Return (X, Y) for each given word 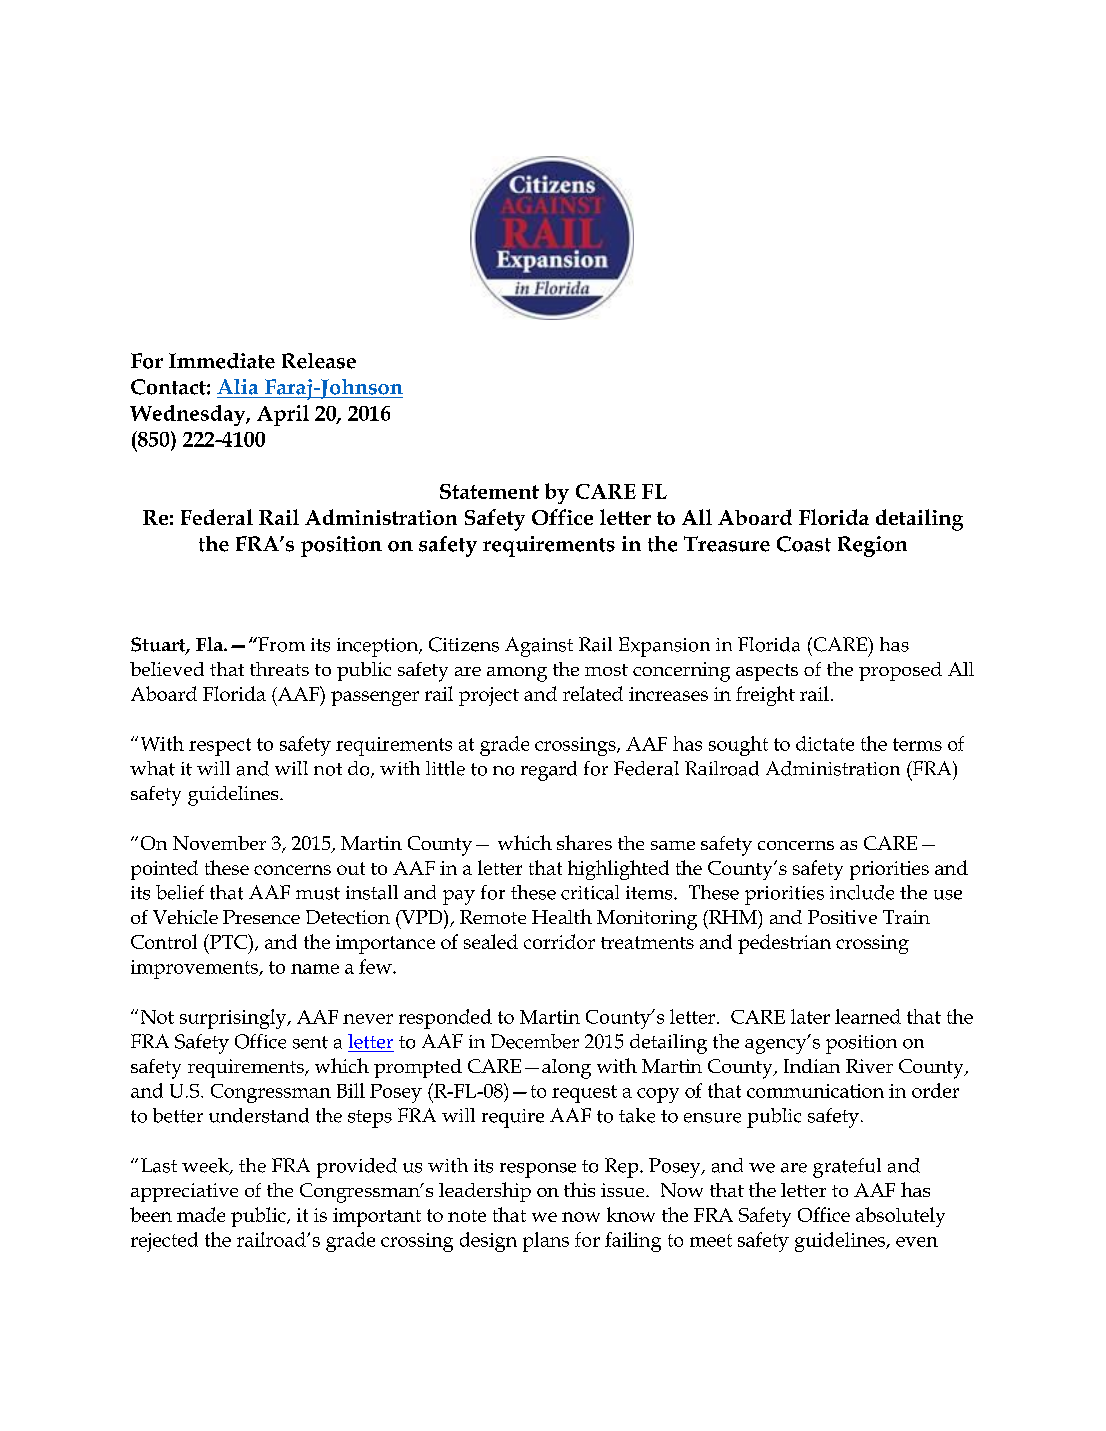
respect (220, 747)
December (535, 1041)
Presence (261, 917)
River (869, 1066)
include (862, 892)
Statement (489, 491)
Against (539, 647)
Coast (804, 544)
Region (872, 546)
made (201, 1214)
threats (279, 669)
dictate (825, 743)
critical (590, 892)
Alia (237, 387)
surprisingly (234, 1019)
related (593, 693)
